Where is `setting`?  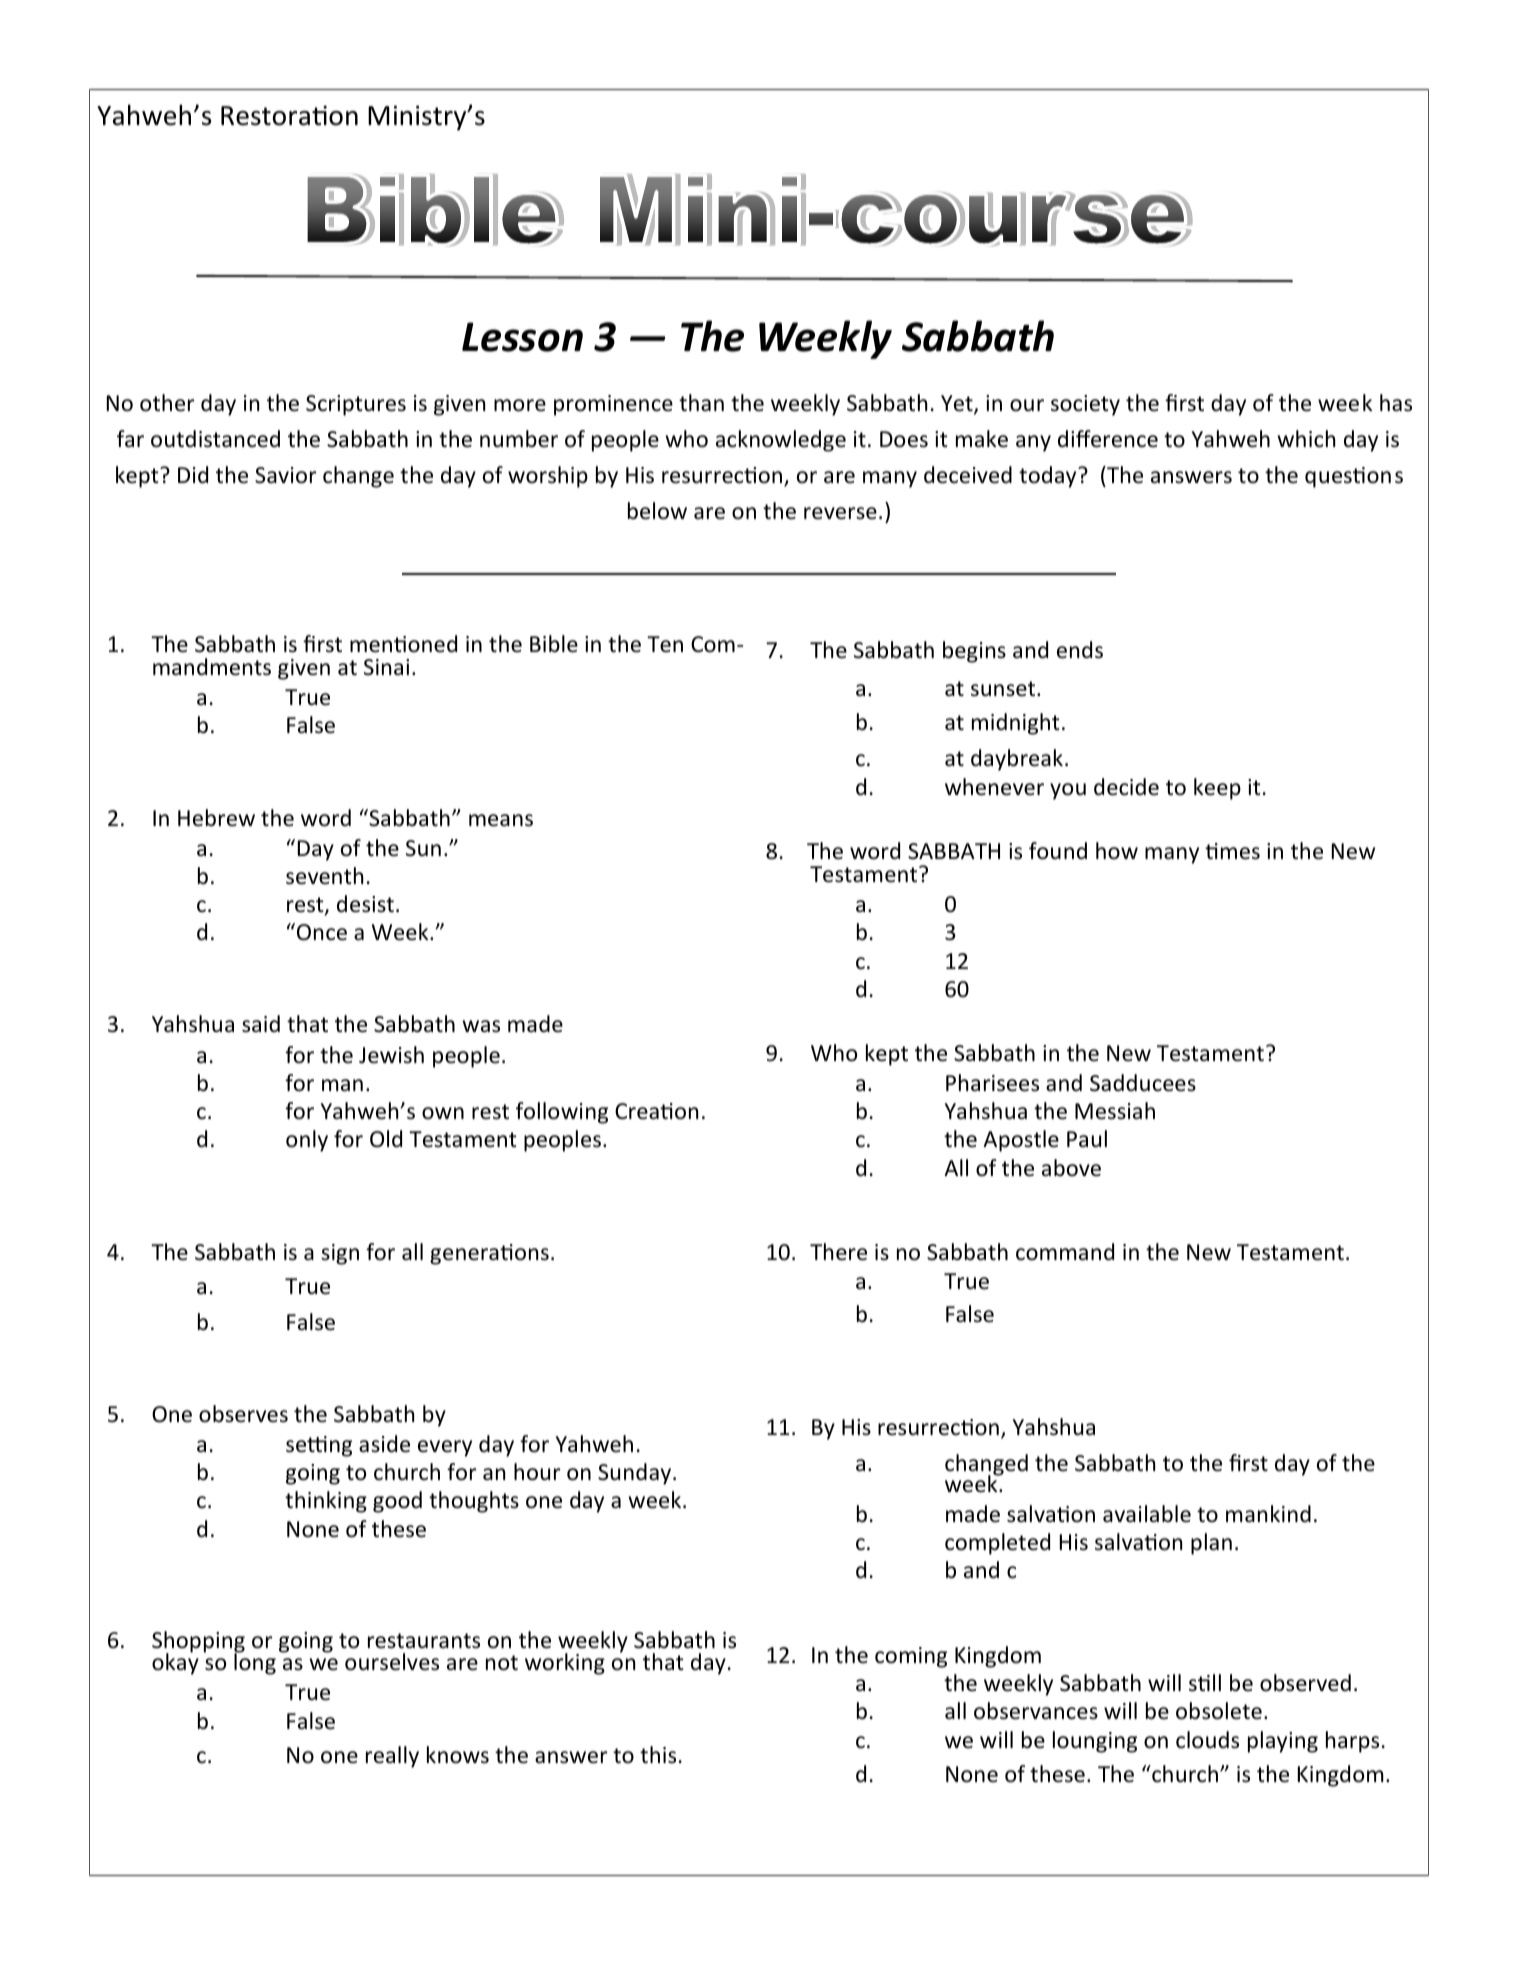 setting is located at coordinates (319, 1446).
